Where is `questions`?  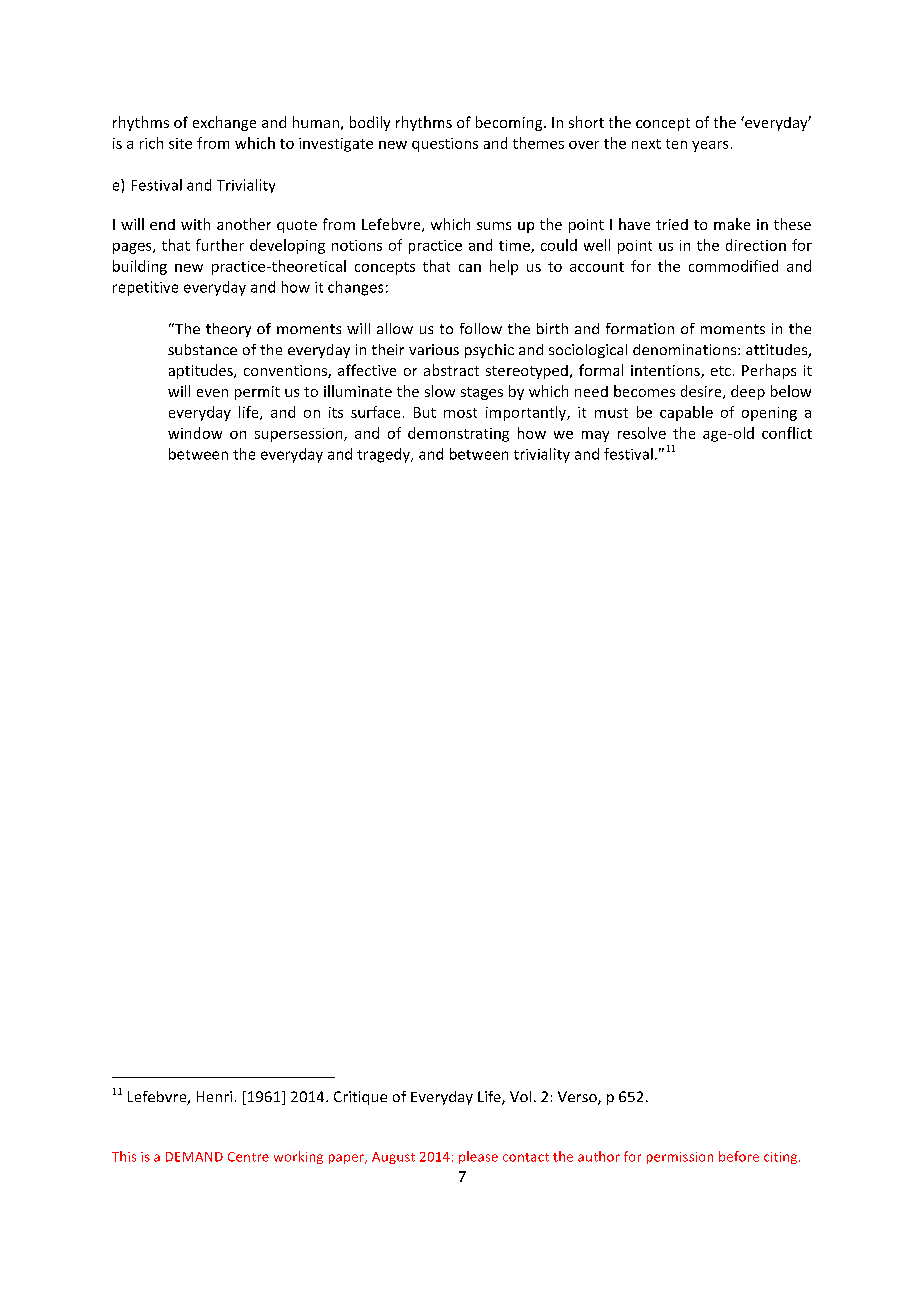
questions is located at coordinates (445, 145).
